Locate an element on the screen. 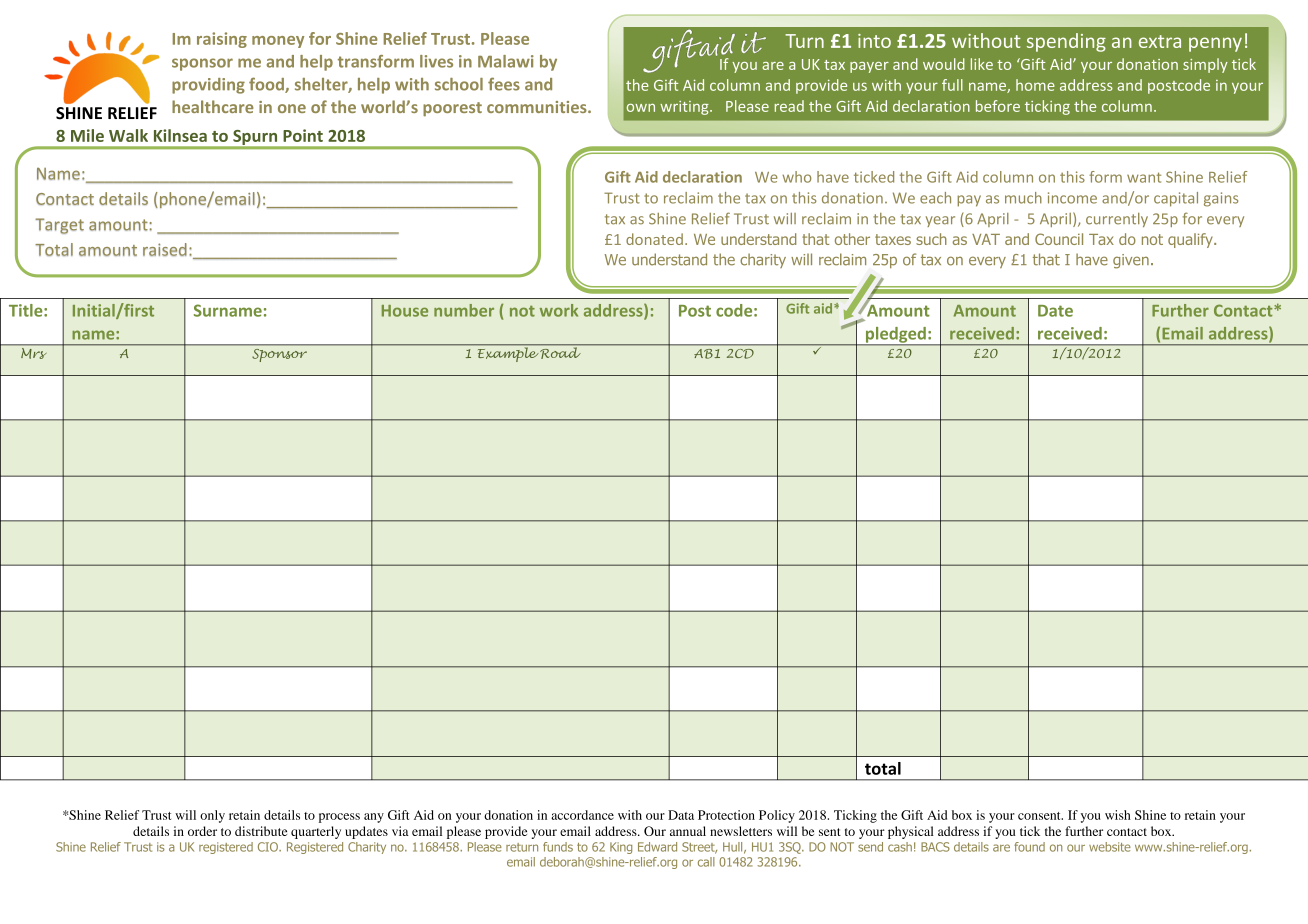  providing is located at coordinates (208, 86).
